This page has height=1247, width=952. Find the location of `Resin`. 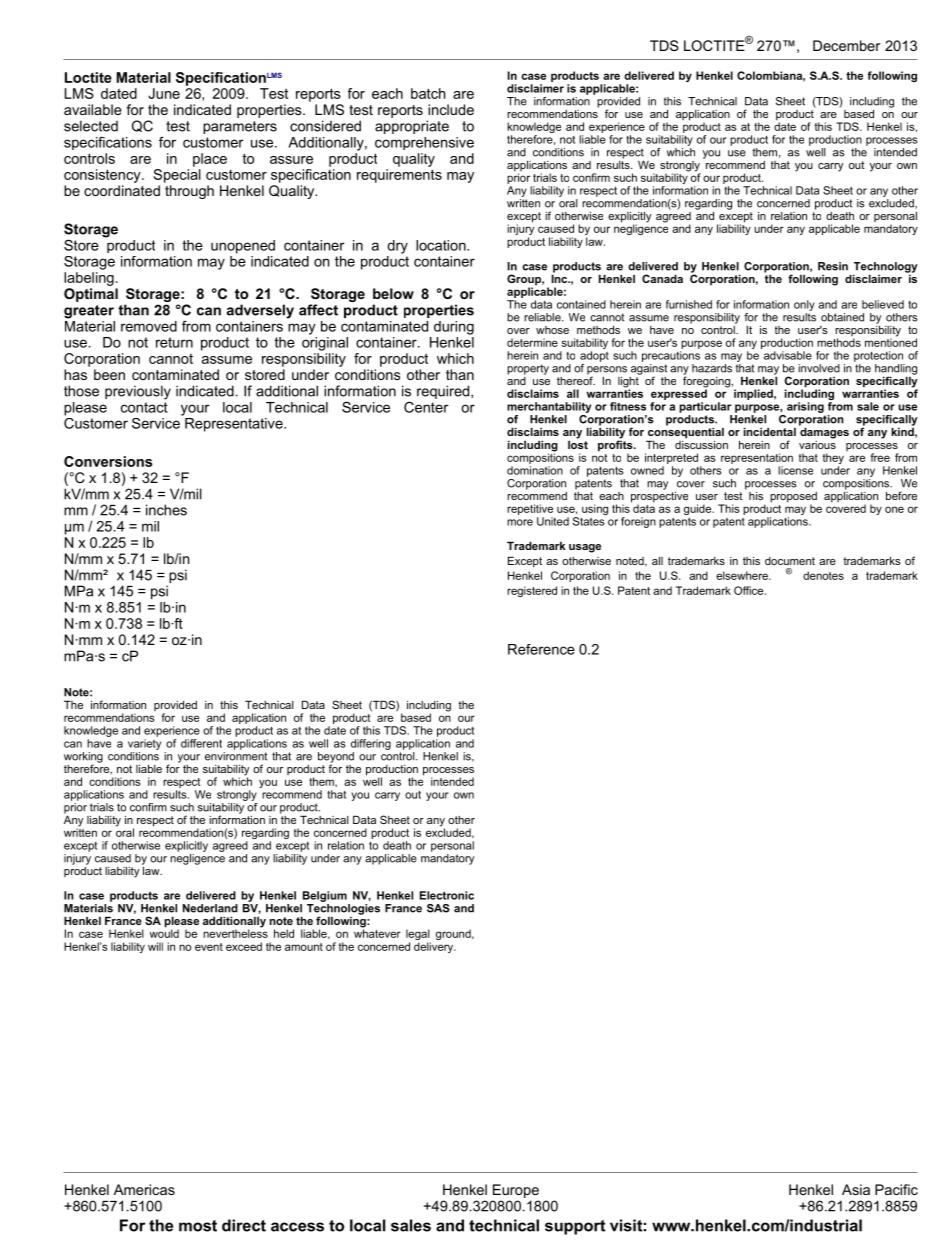

Resin is located at coordinates (833, 266).
